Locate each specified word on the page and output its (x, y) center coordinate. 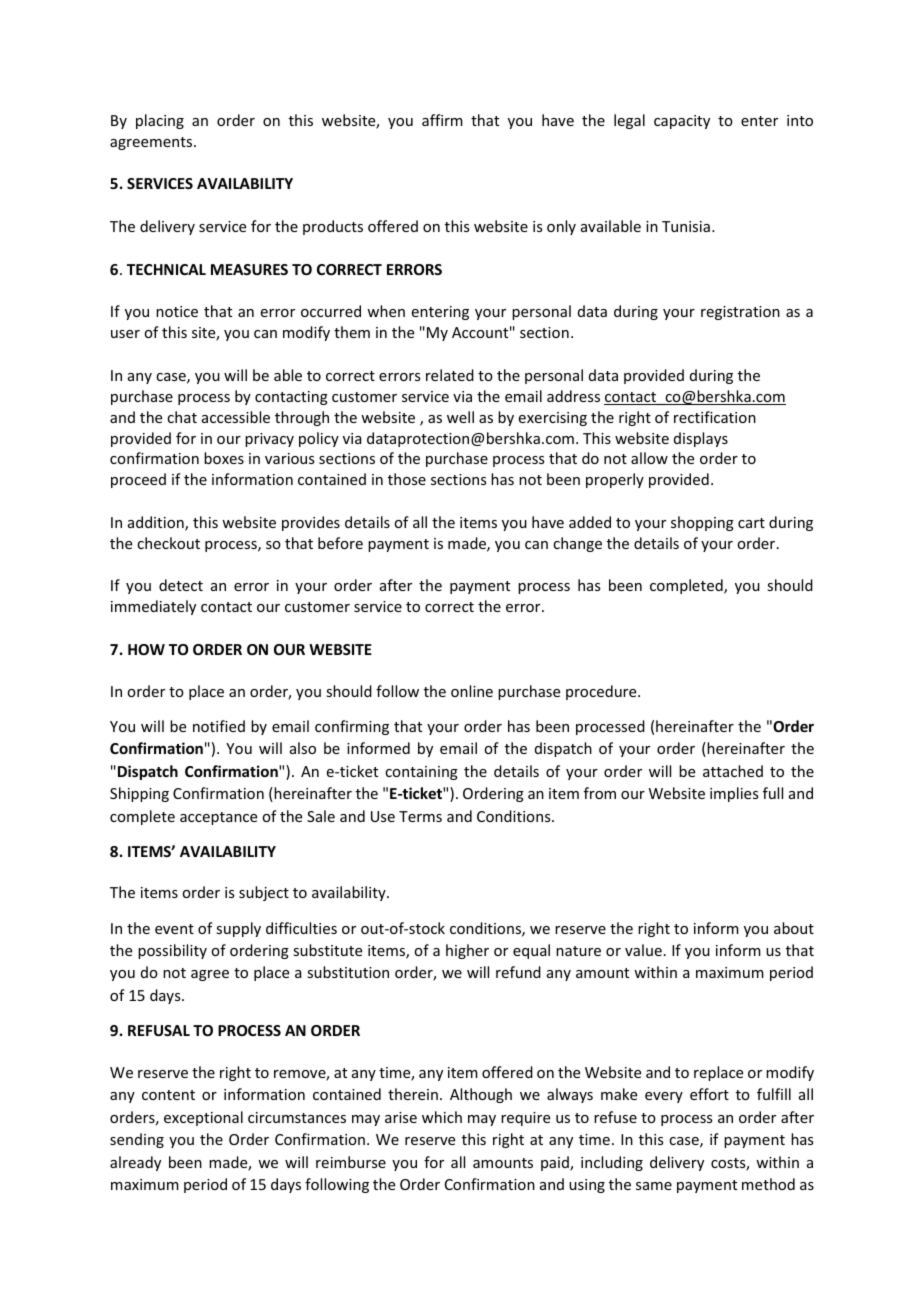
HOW (146, 649)
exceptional (203, 1118)
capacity (682, 122)
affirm (442, 120)
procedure (602, 692)
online (472, 691)
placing (160, 121)
